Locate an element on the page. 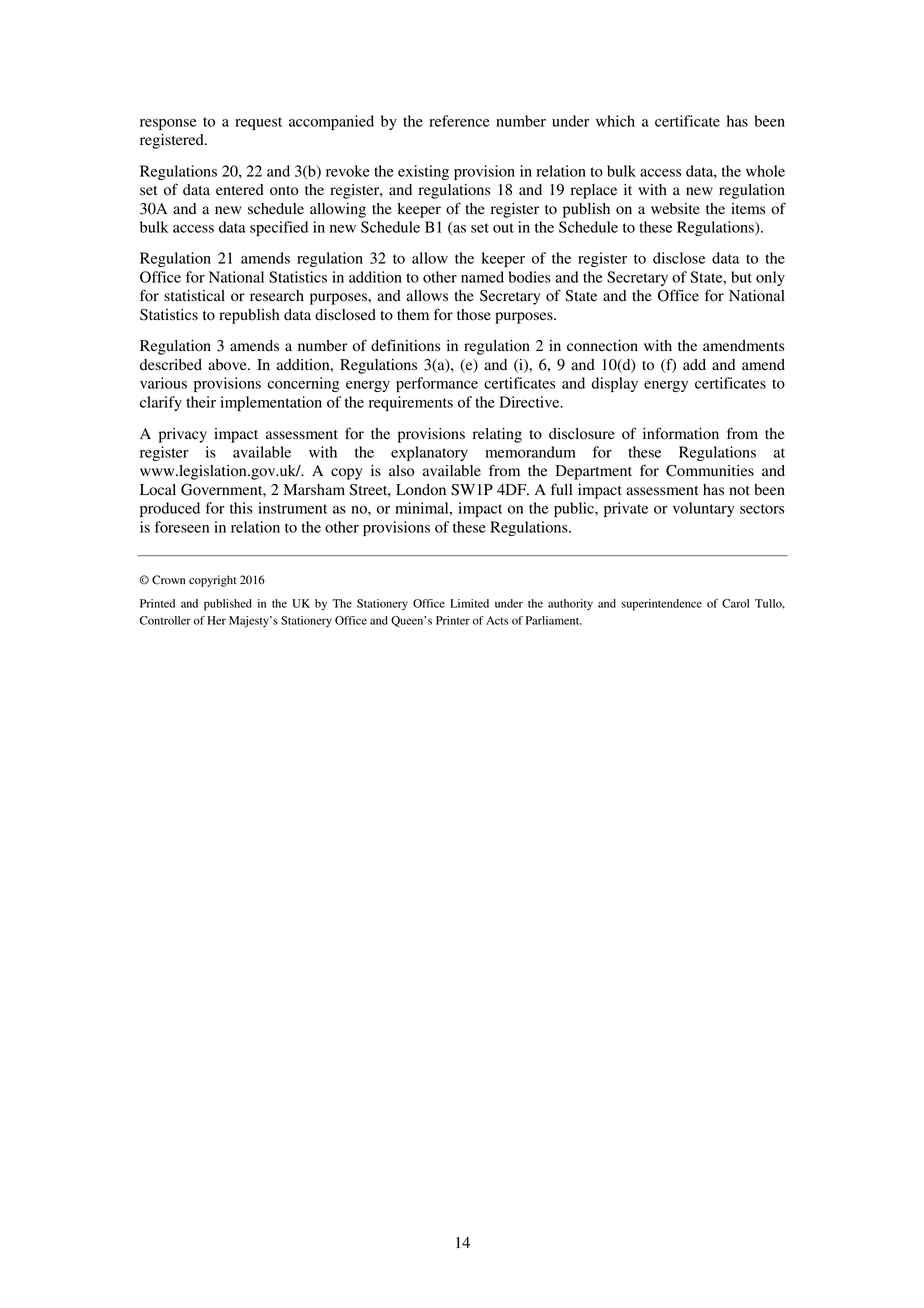  Carol is located at coordinates (735, 603).
